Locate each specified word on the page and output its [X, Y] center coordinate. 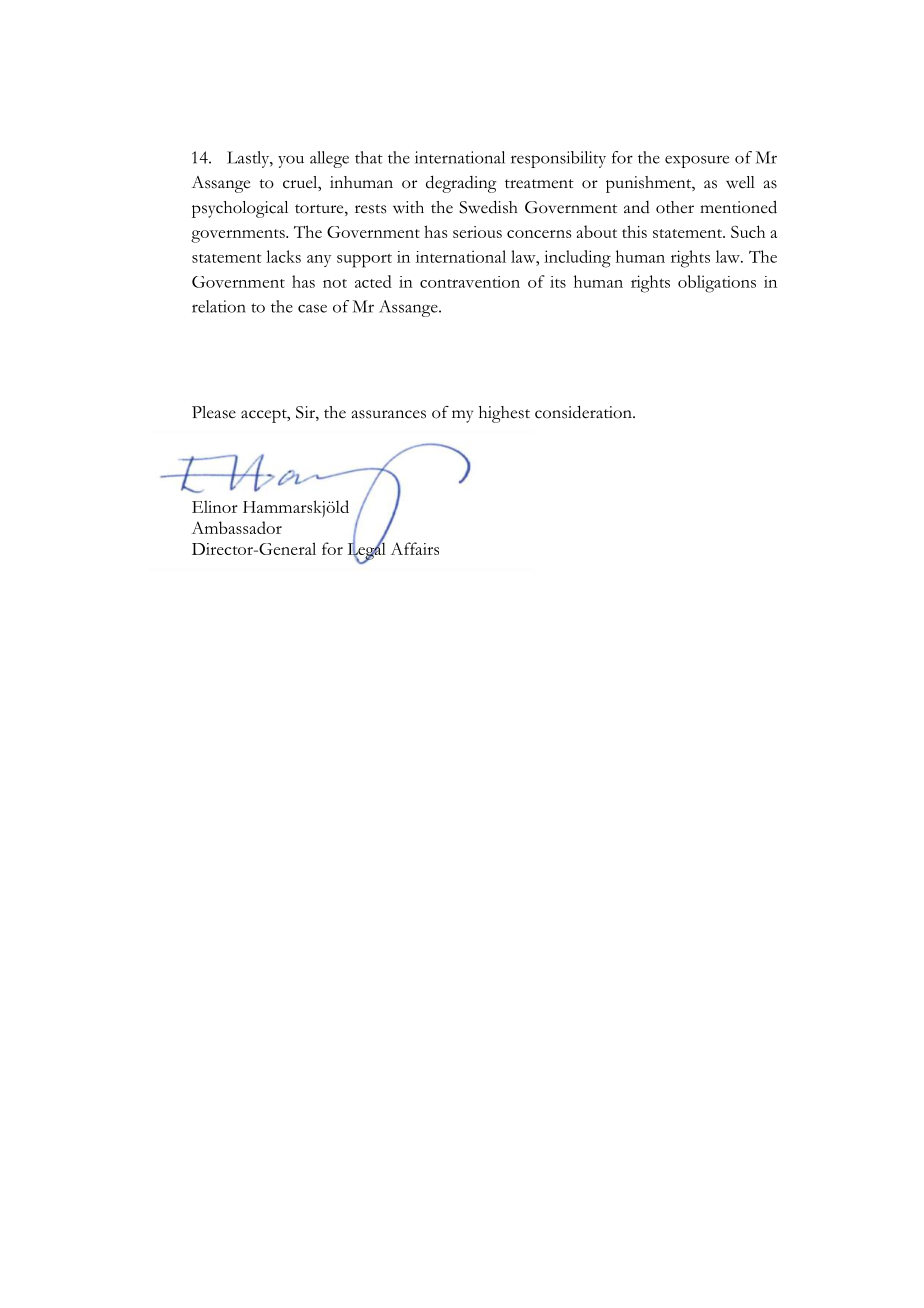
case [312, 308]
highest [504, 414]
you [291, 161]
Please [214, 412]
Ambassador [237, 527]
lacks [283, 256]
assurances [389, 414]
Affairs [415, 548]
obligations [717, 284]
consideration [584, 412]
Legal [367, 551]
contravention [470, 282]
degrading [461, 184]
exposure [697, 161]
